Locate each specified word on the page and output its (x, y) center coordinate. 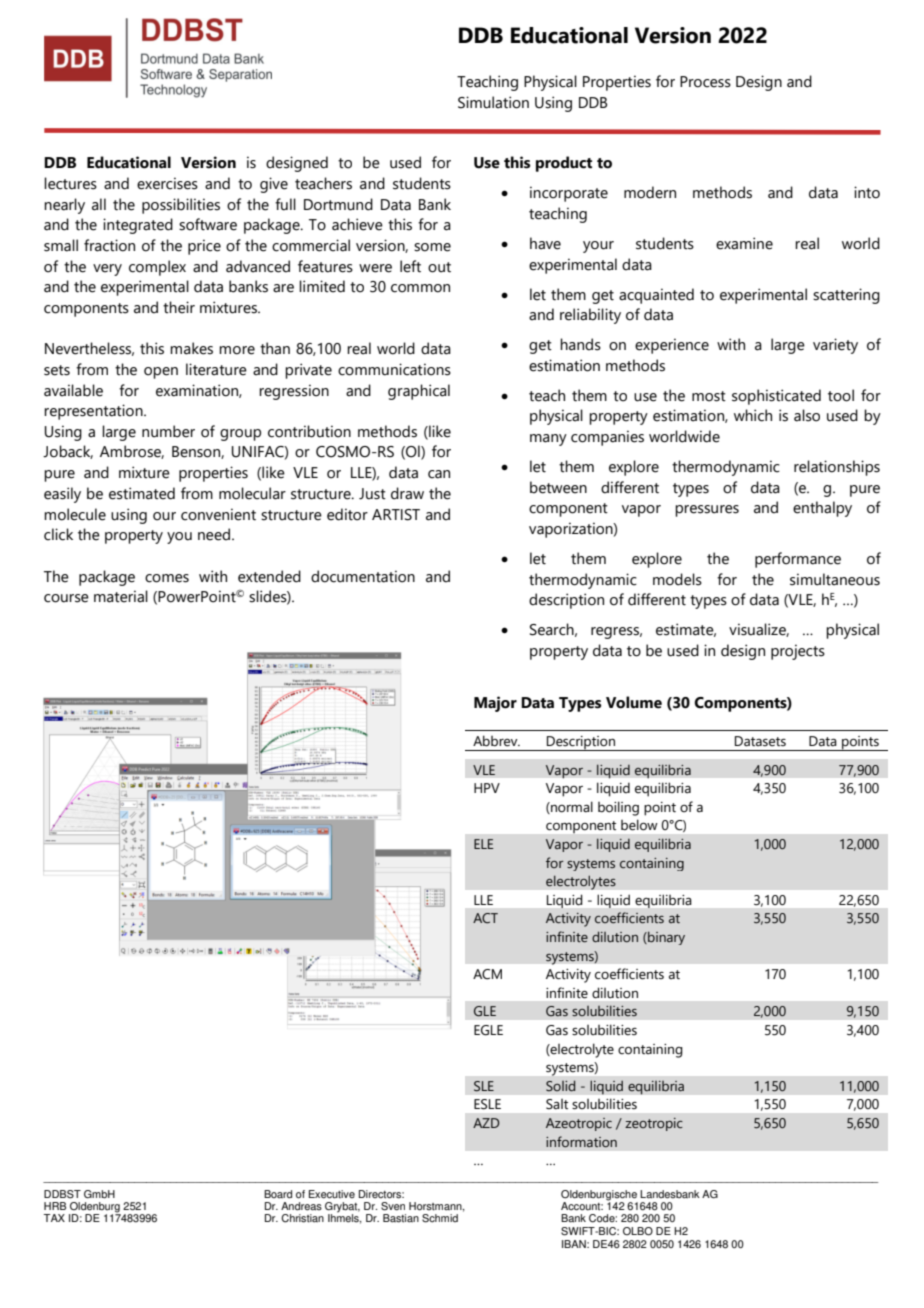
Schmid (440, 1218)
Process (705, 82)
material (121, 596)
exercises (167, 183)
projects (798, 652)
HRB (55, 1206)
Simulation (493, 102)
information (581, 1141)
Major (495, 704)
